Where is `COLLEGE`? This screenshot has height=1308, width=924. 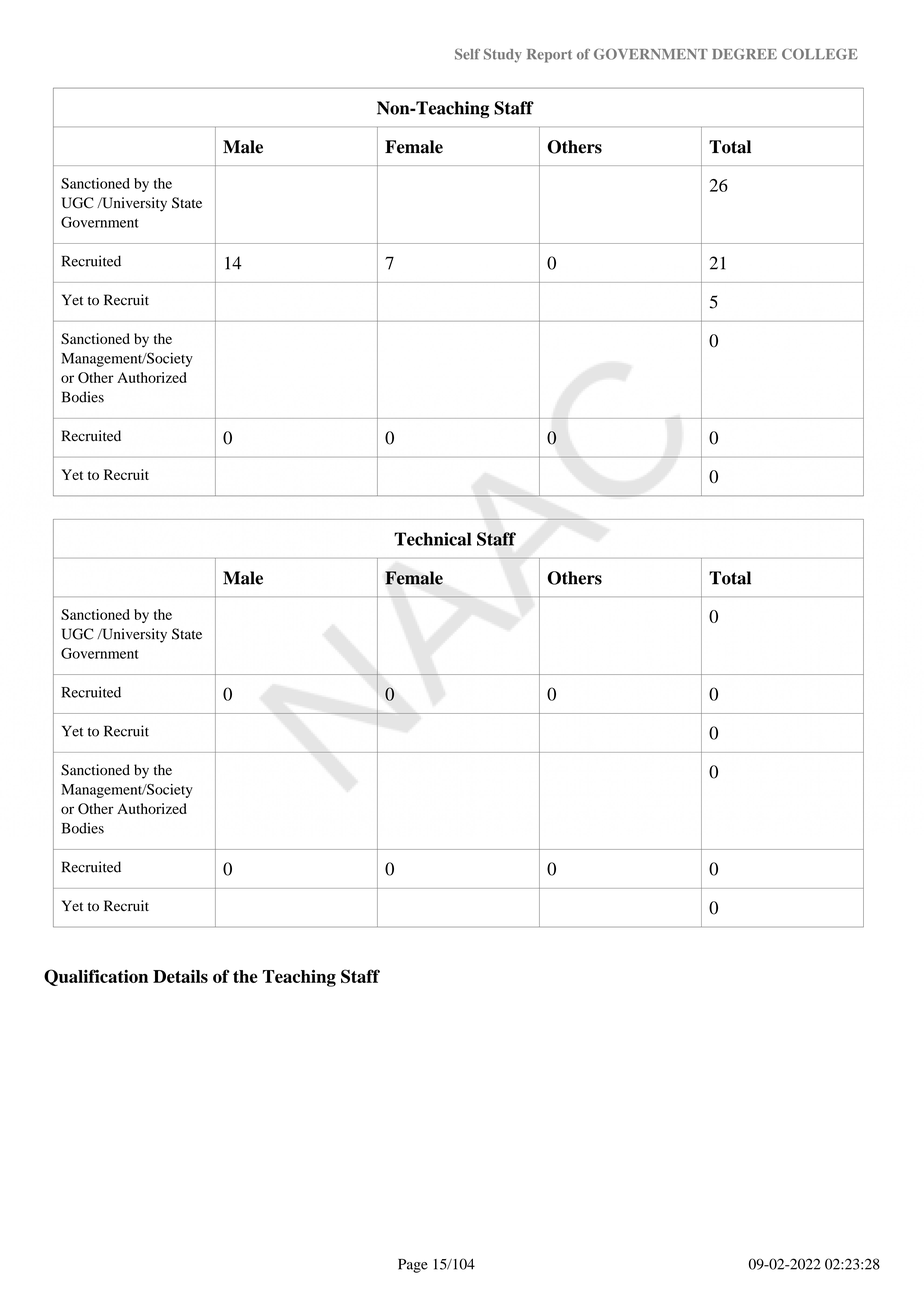
COLLEGE is located at coordinates (820, 54).
